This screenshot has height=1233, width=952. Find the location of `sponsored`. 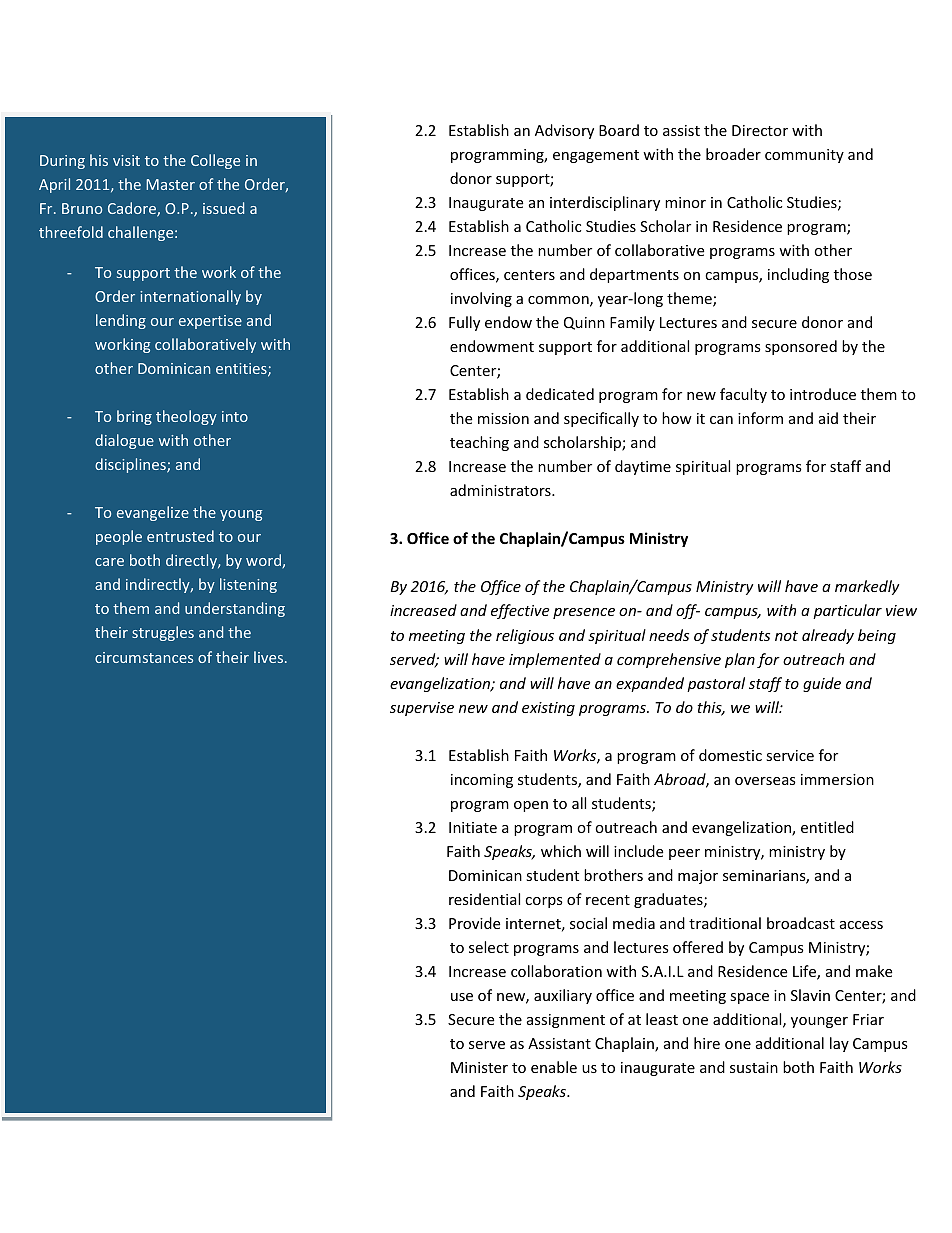

sponsored is located at coordinates (801, 347).
